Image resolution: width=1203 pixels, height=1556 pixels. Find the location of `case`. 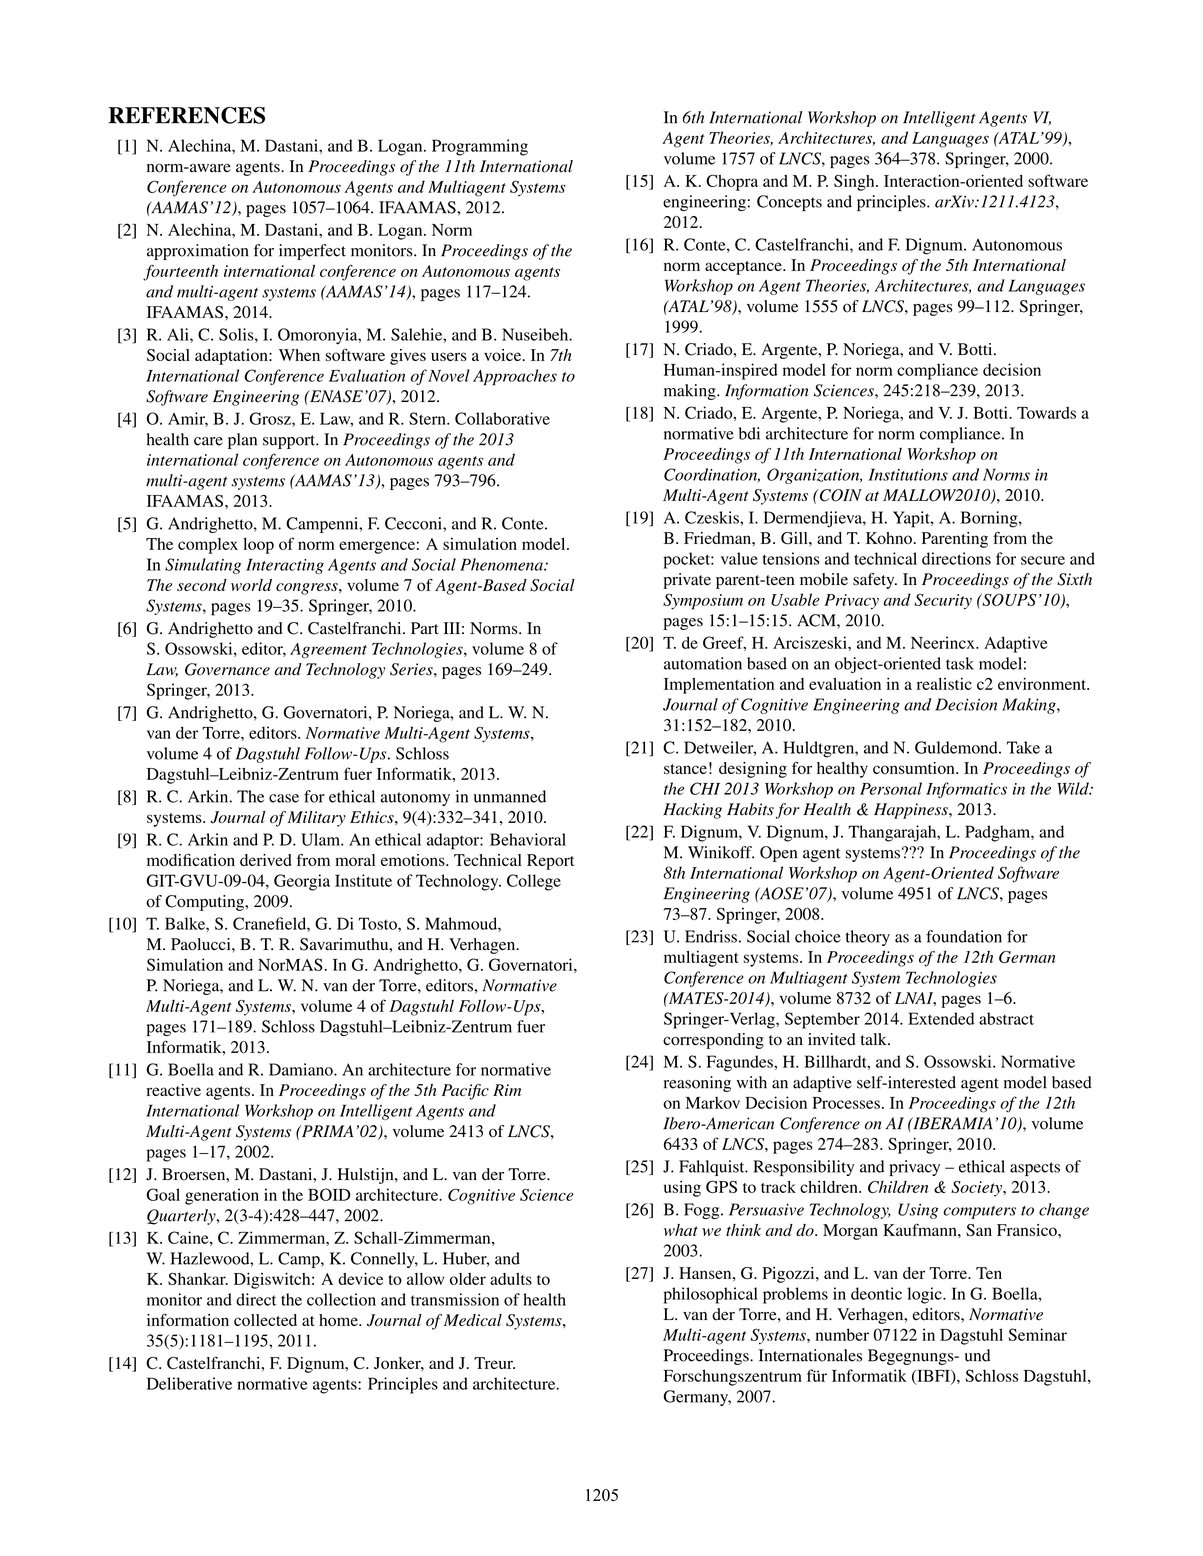

case is located at coordinates (284, 798).
